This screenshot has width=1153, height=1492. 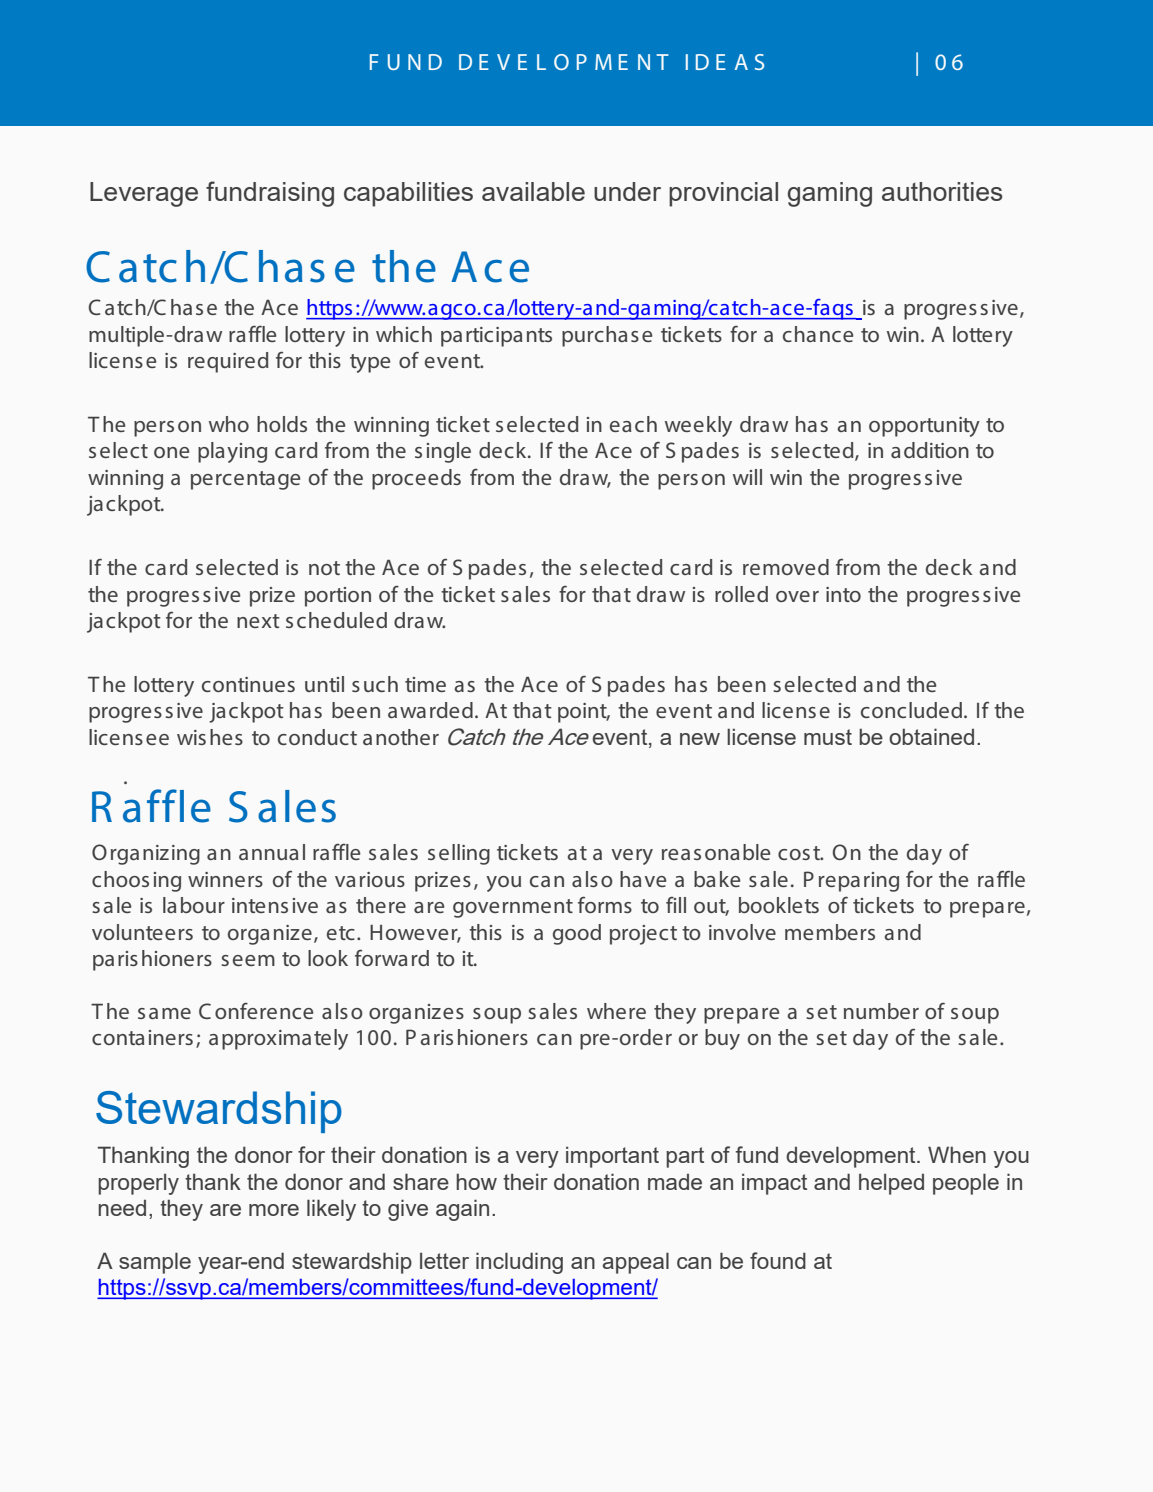 I want to click on percentage, so click(x=245, y=480).
